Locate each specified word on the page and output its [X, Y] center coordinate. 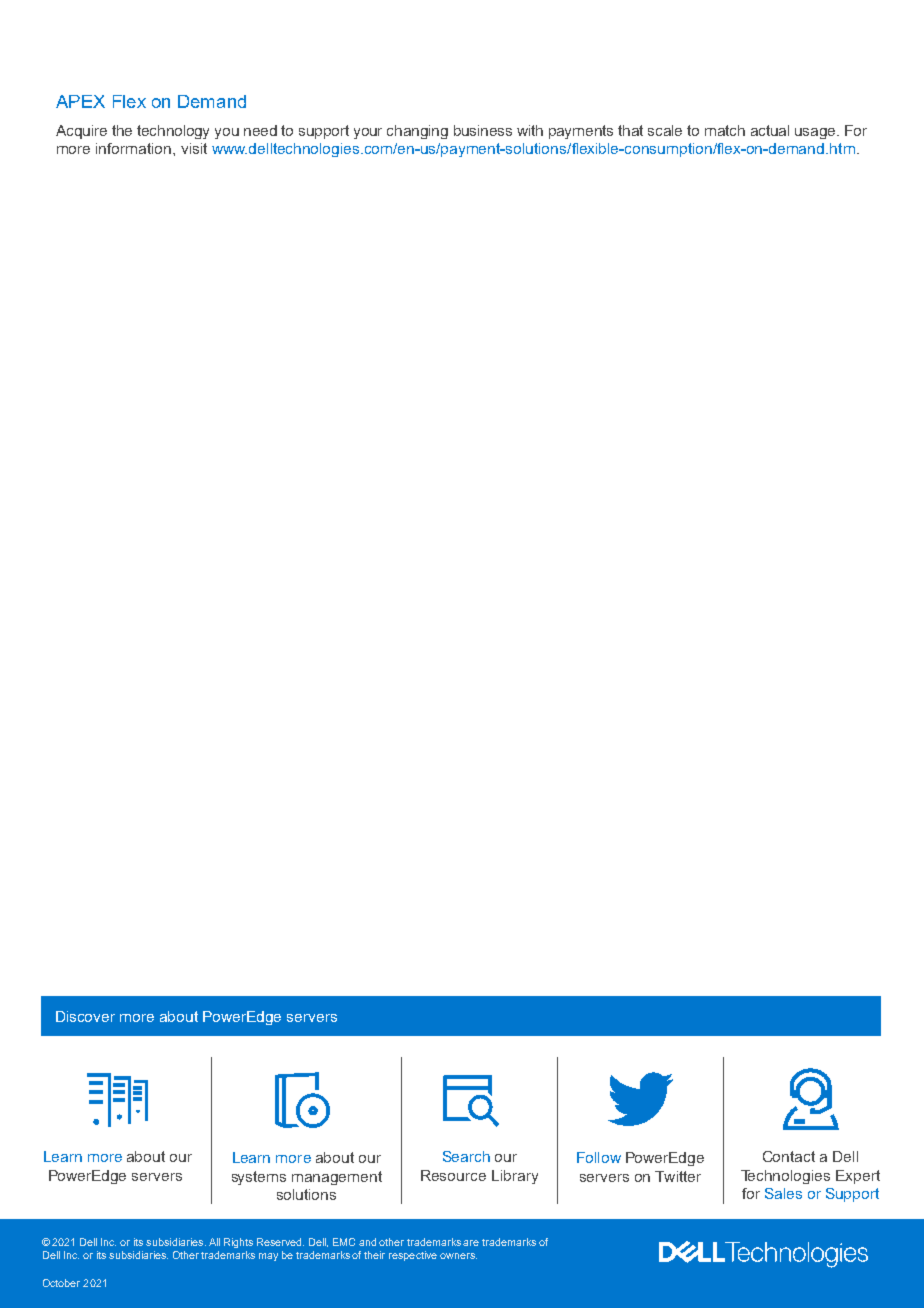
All [214, 1242]
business [483, 130]
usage [816, 133]
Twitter [678, 1176]
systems [259, 1178]
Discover [85, 1016]
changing [417, 132]
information [135, 148]
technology [173, 132]
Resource [453, 1175]
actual [770, 130]
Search [466, 1156]
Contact [789, 1156]
